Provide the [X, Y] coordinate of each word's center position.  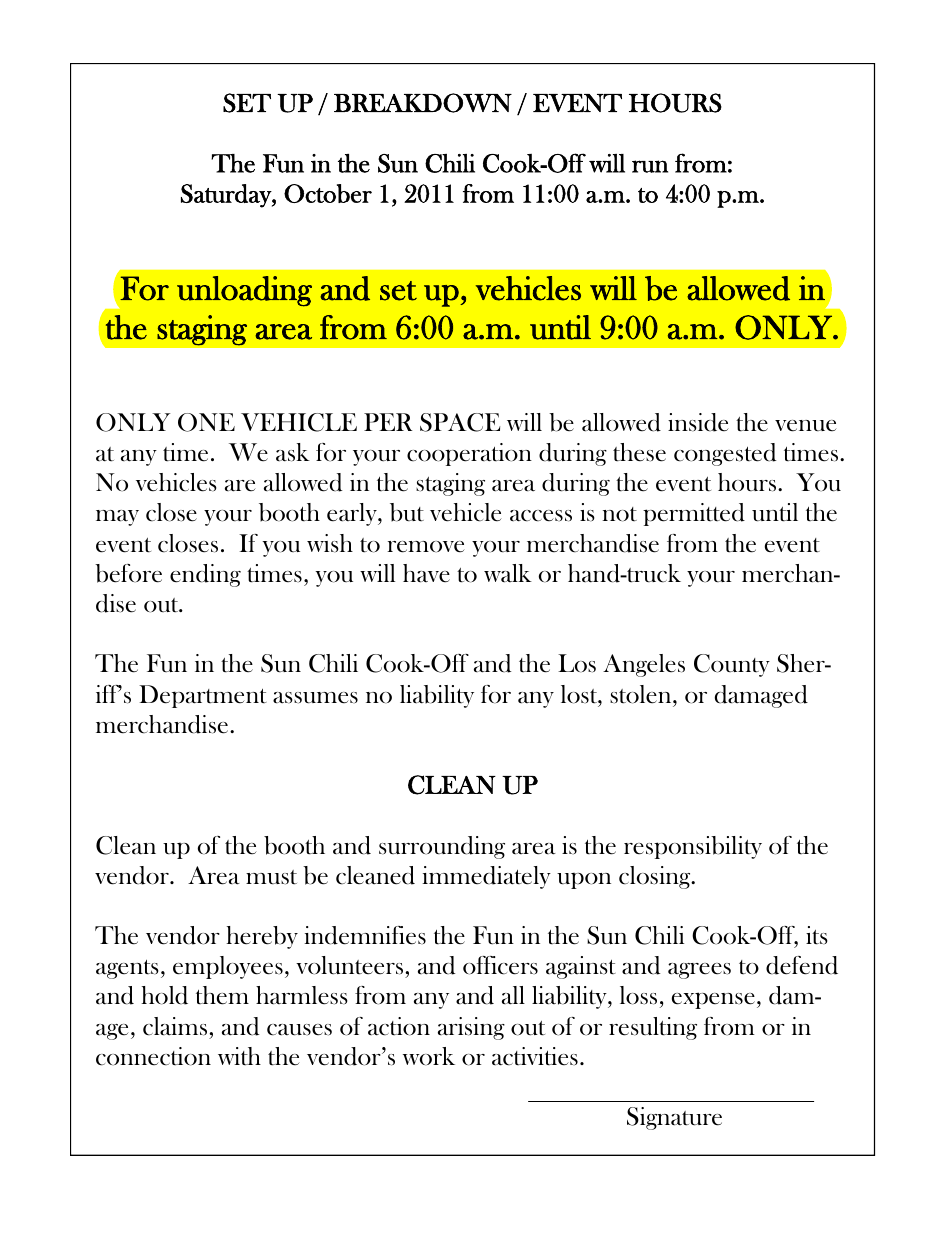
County [732, 665]
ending [205, 575]
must [271, 877]
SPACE [460, 422]
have [426, 573]
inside [698, 422]
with [239, 1056]
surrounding [442, 847]
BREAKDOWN [423, 103]
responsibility [693, 847]
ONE [206, 422]
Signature [674, 1118]
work [429, 1056]
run [650, 166]
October [328, 193]
